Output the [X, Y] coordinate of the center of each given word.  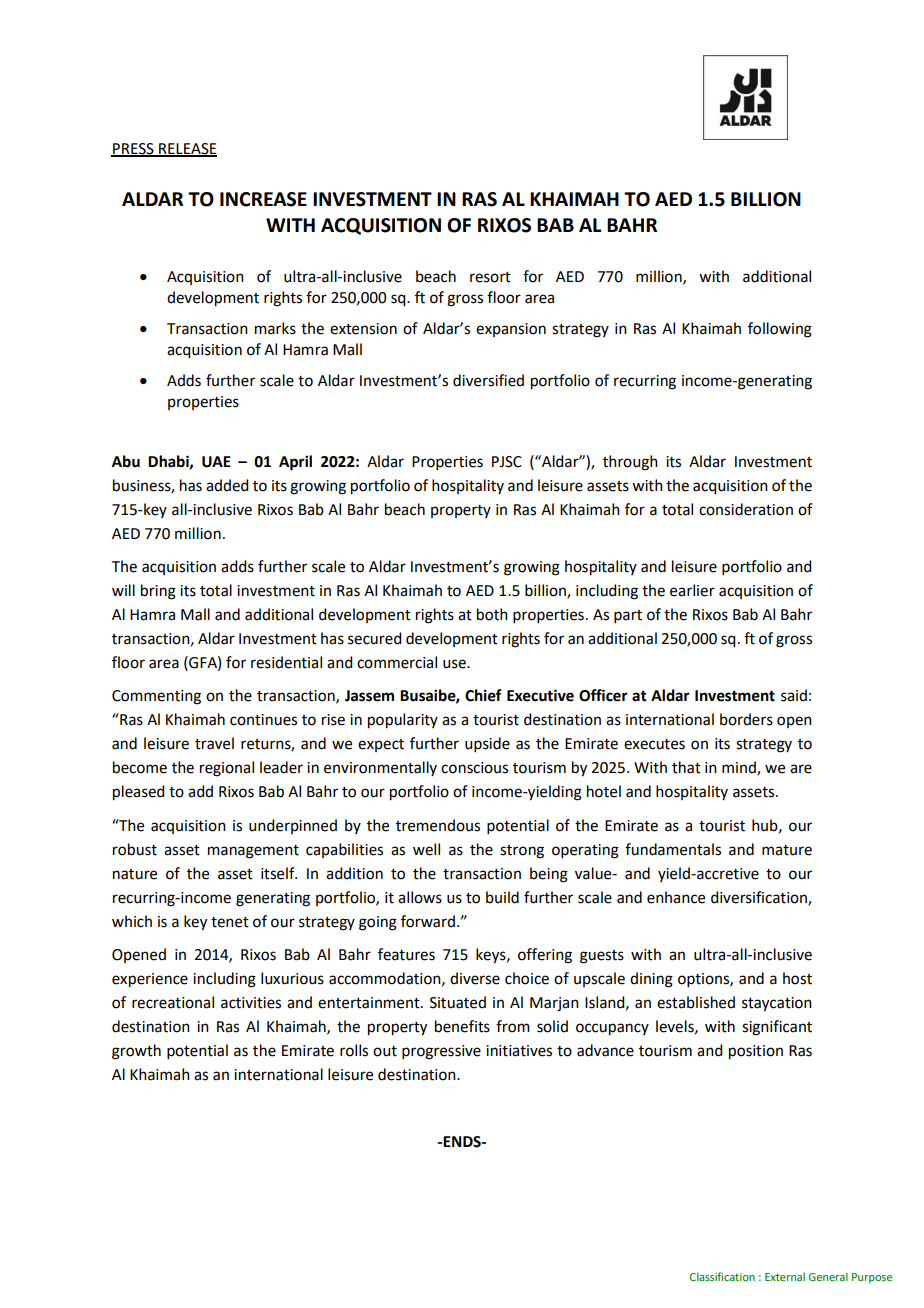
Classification [722, 1276]
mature [787, 850]
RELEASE [187, 149]
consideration [746, 509]
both [492, 614]
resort [490, 277]
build [502, 897]
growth [136, 1052]
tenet [230, 922]
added [227, 485]
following [780, 330]
